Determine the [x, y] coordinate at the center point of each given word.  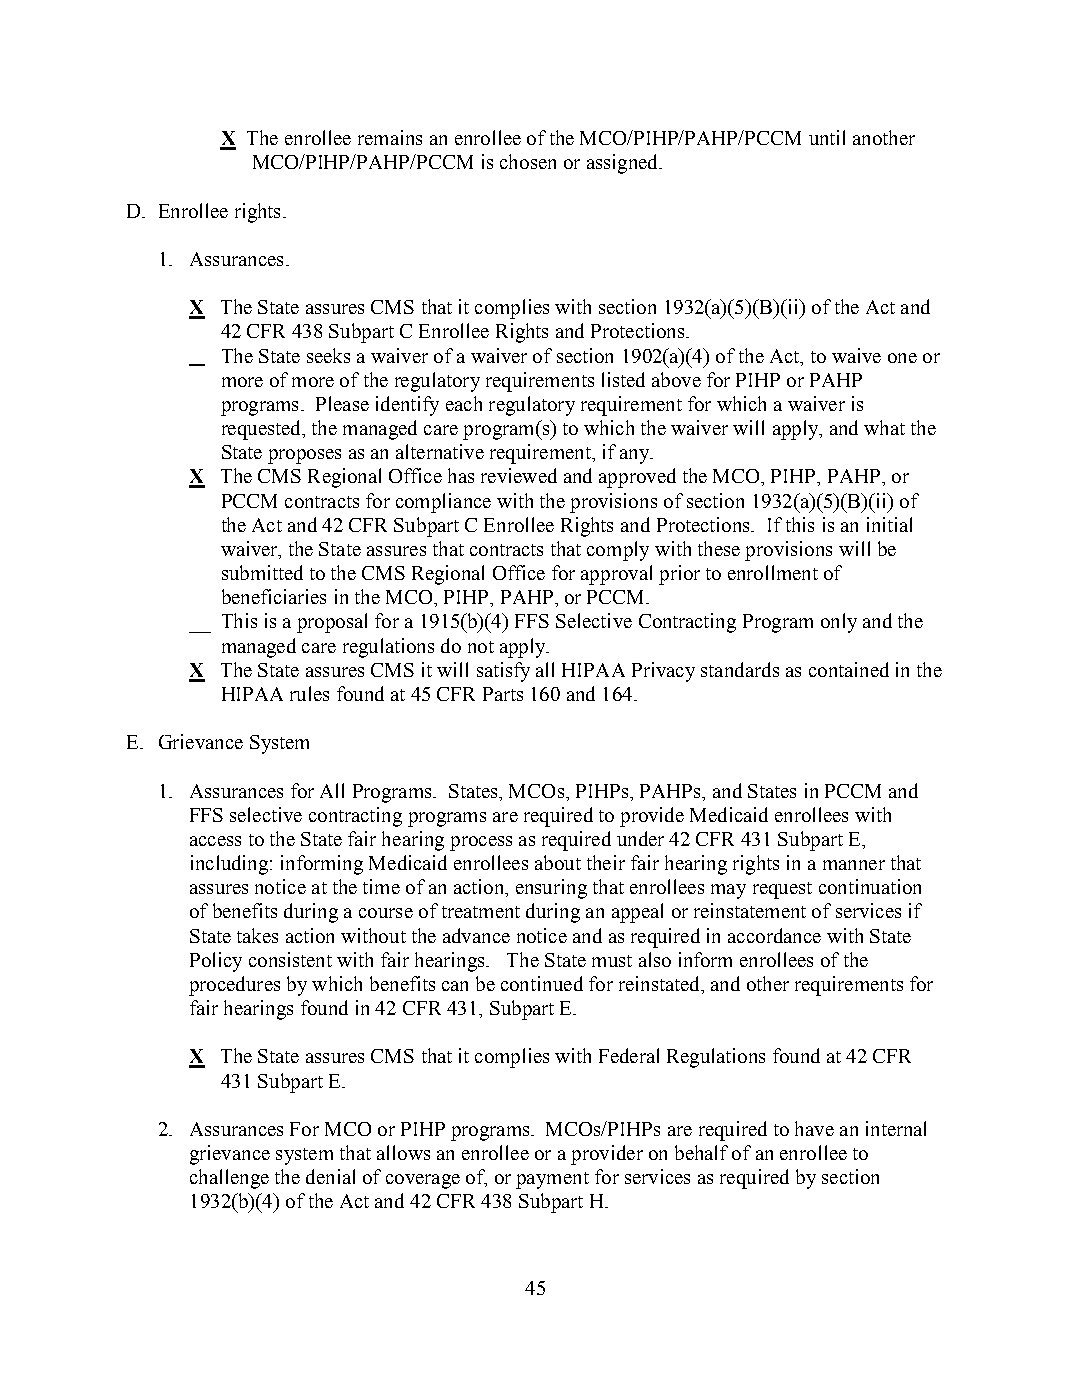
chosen [528, 161]
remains [390, 137]
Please [342, 403]
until [827, 137]
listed [623, 379]
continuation [870, 886]
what [884, 427]
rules [309, 693]
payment [552, 1180]
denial [330, 1176]
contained [849, 669]
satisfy [503, 672]
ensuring [551, 889]
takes [257, 935]
